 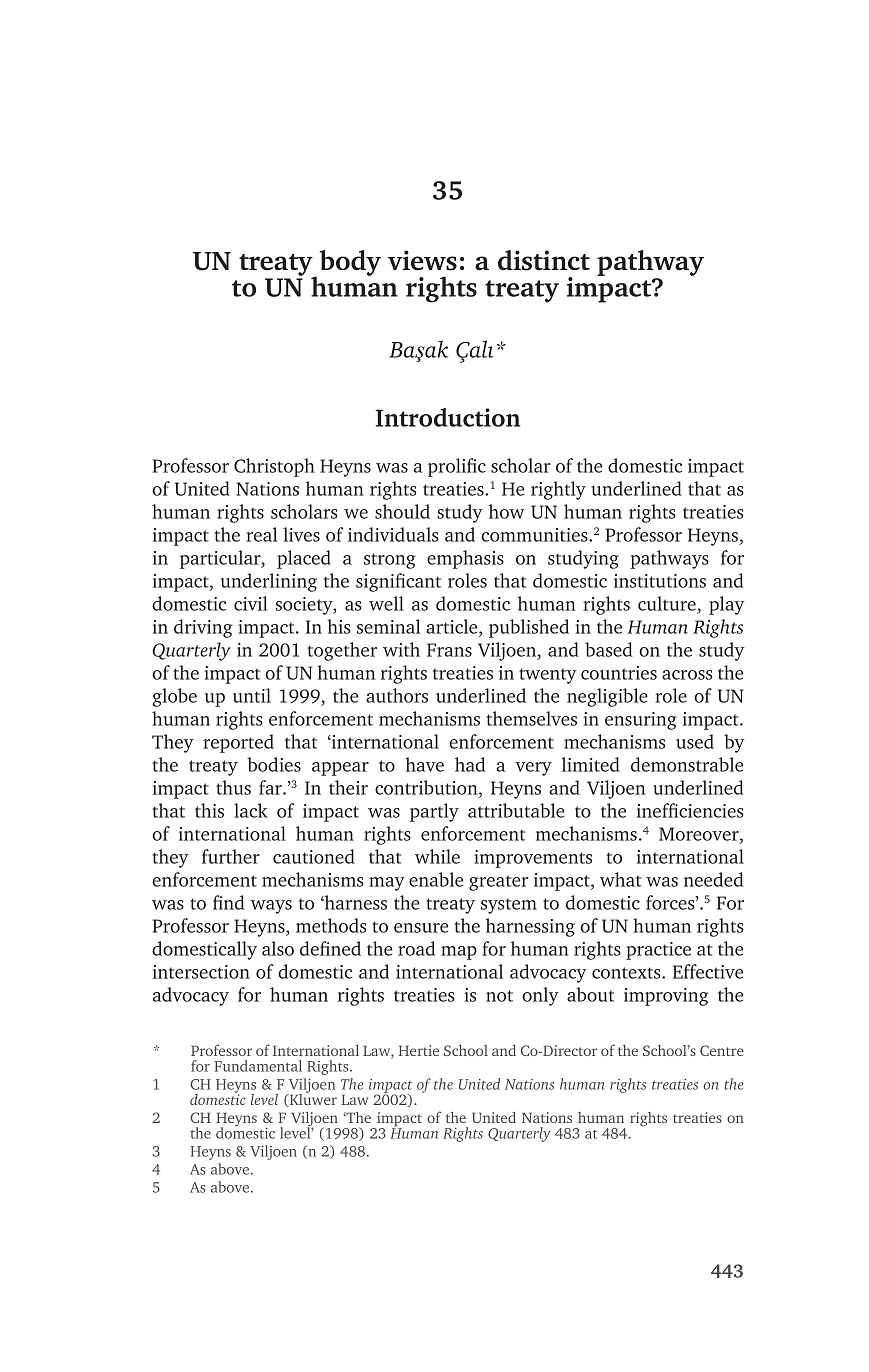 What do you see at coordinates (544, 260) in the image?
I see `distinct` at bounding box center [544, 260].
